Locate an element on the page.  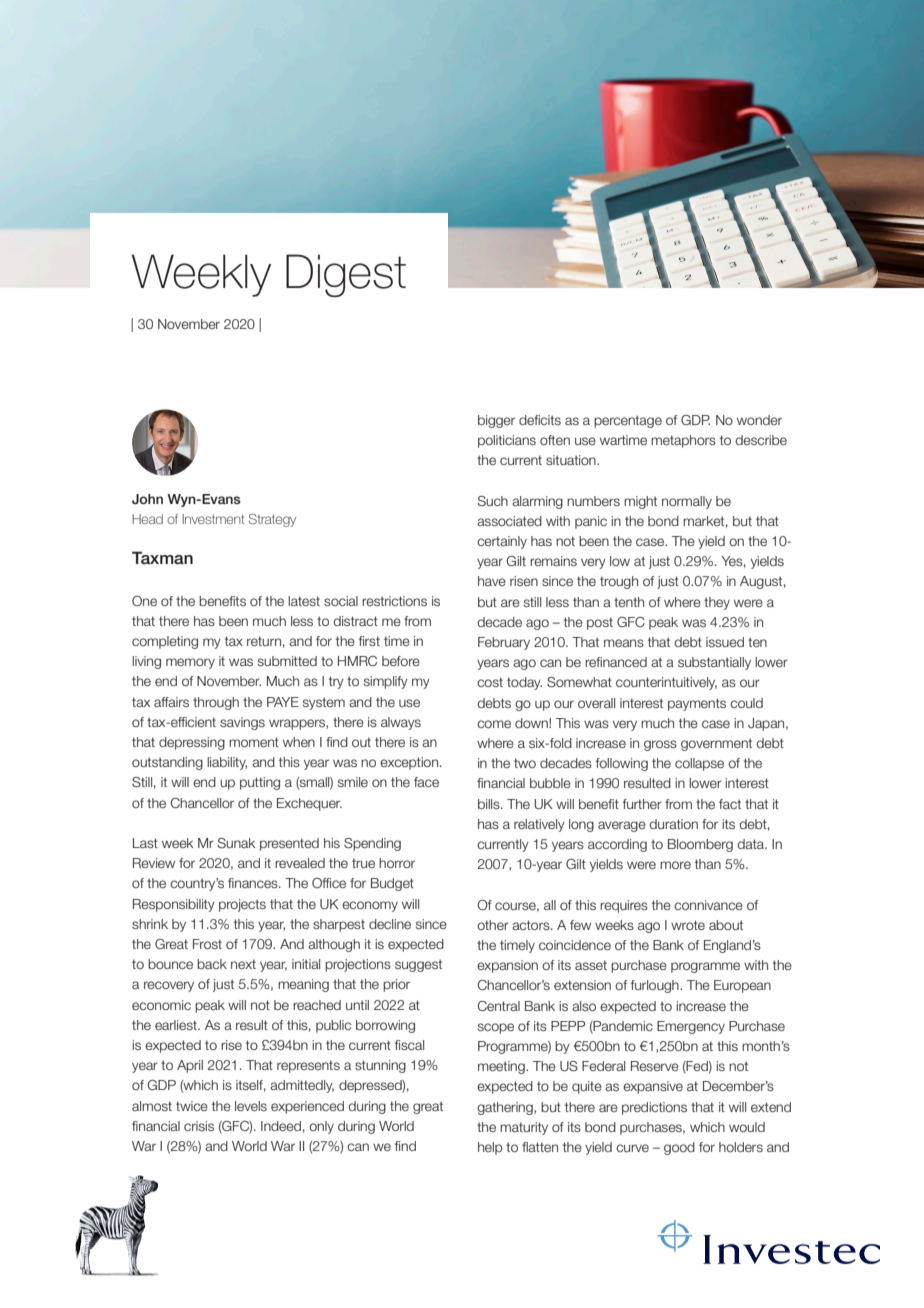
Investment is located at coordinates (213, 519).
